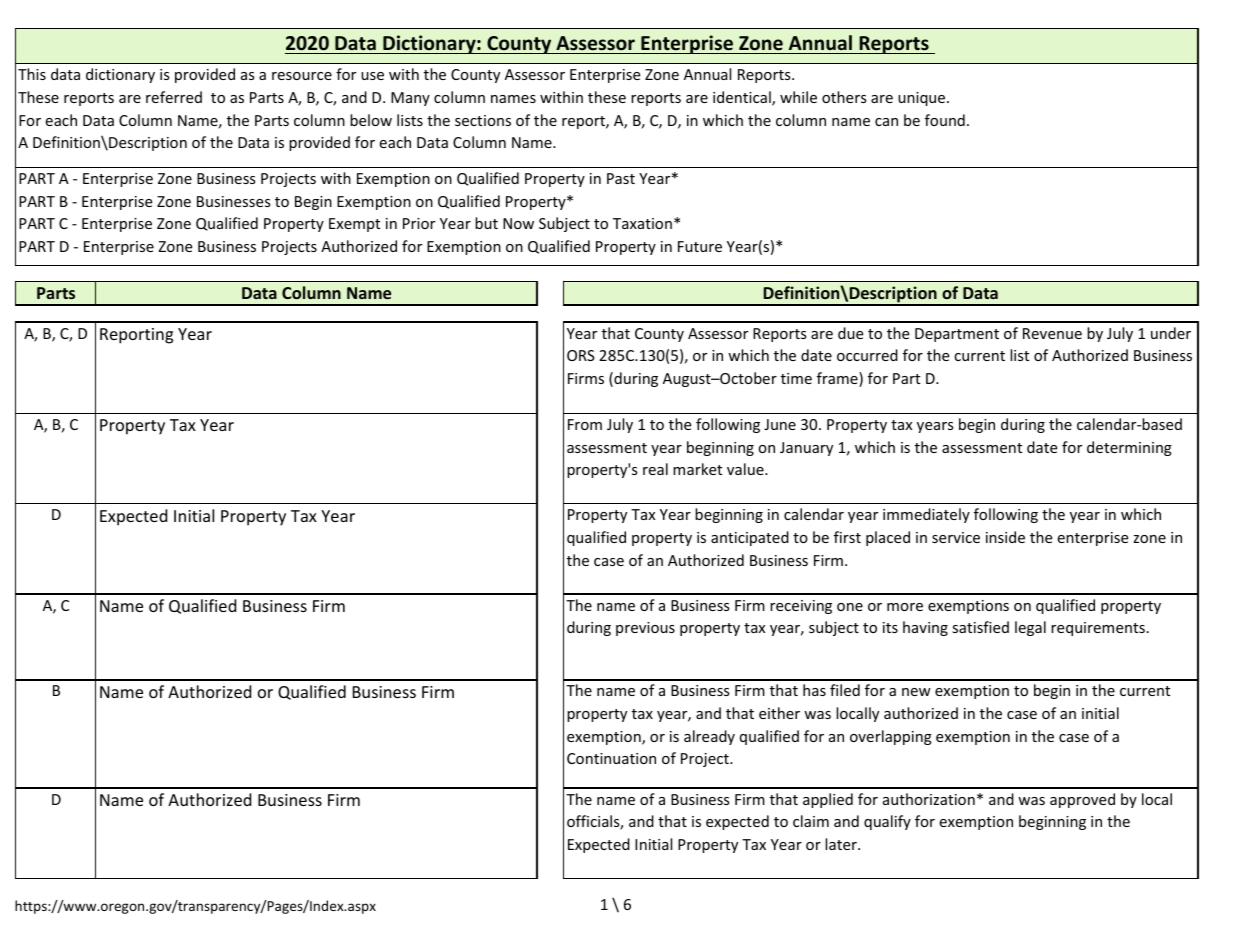  I want to click on referred, so click(174, 97).
